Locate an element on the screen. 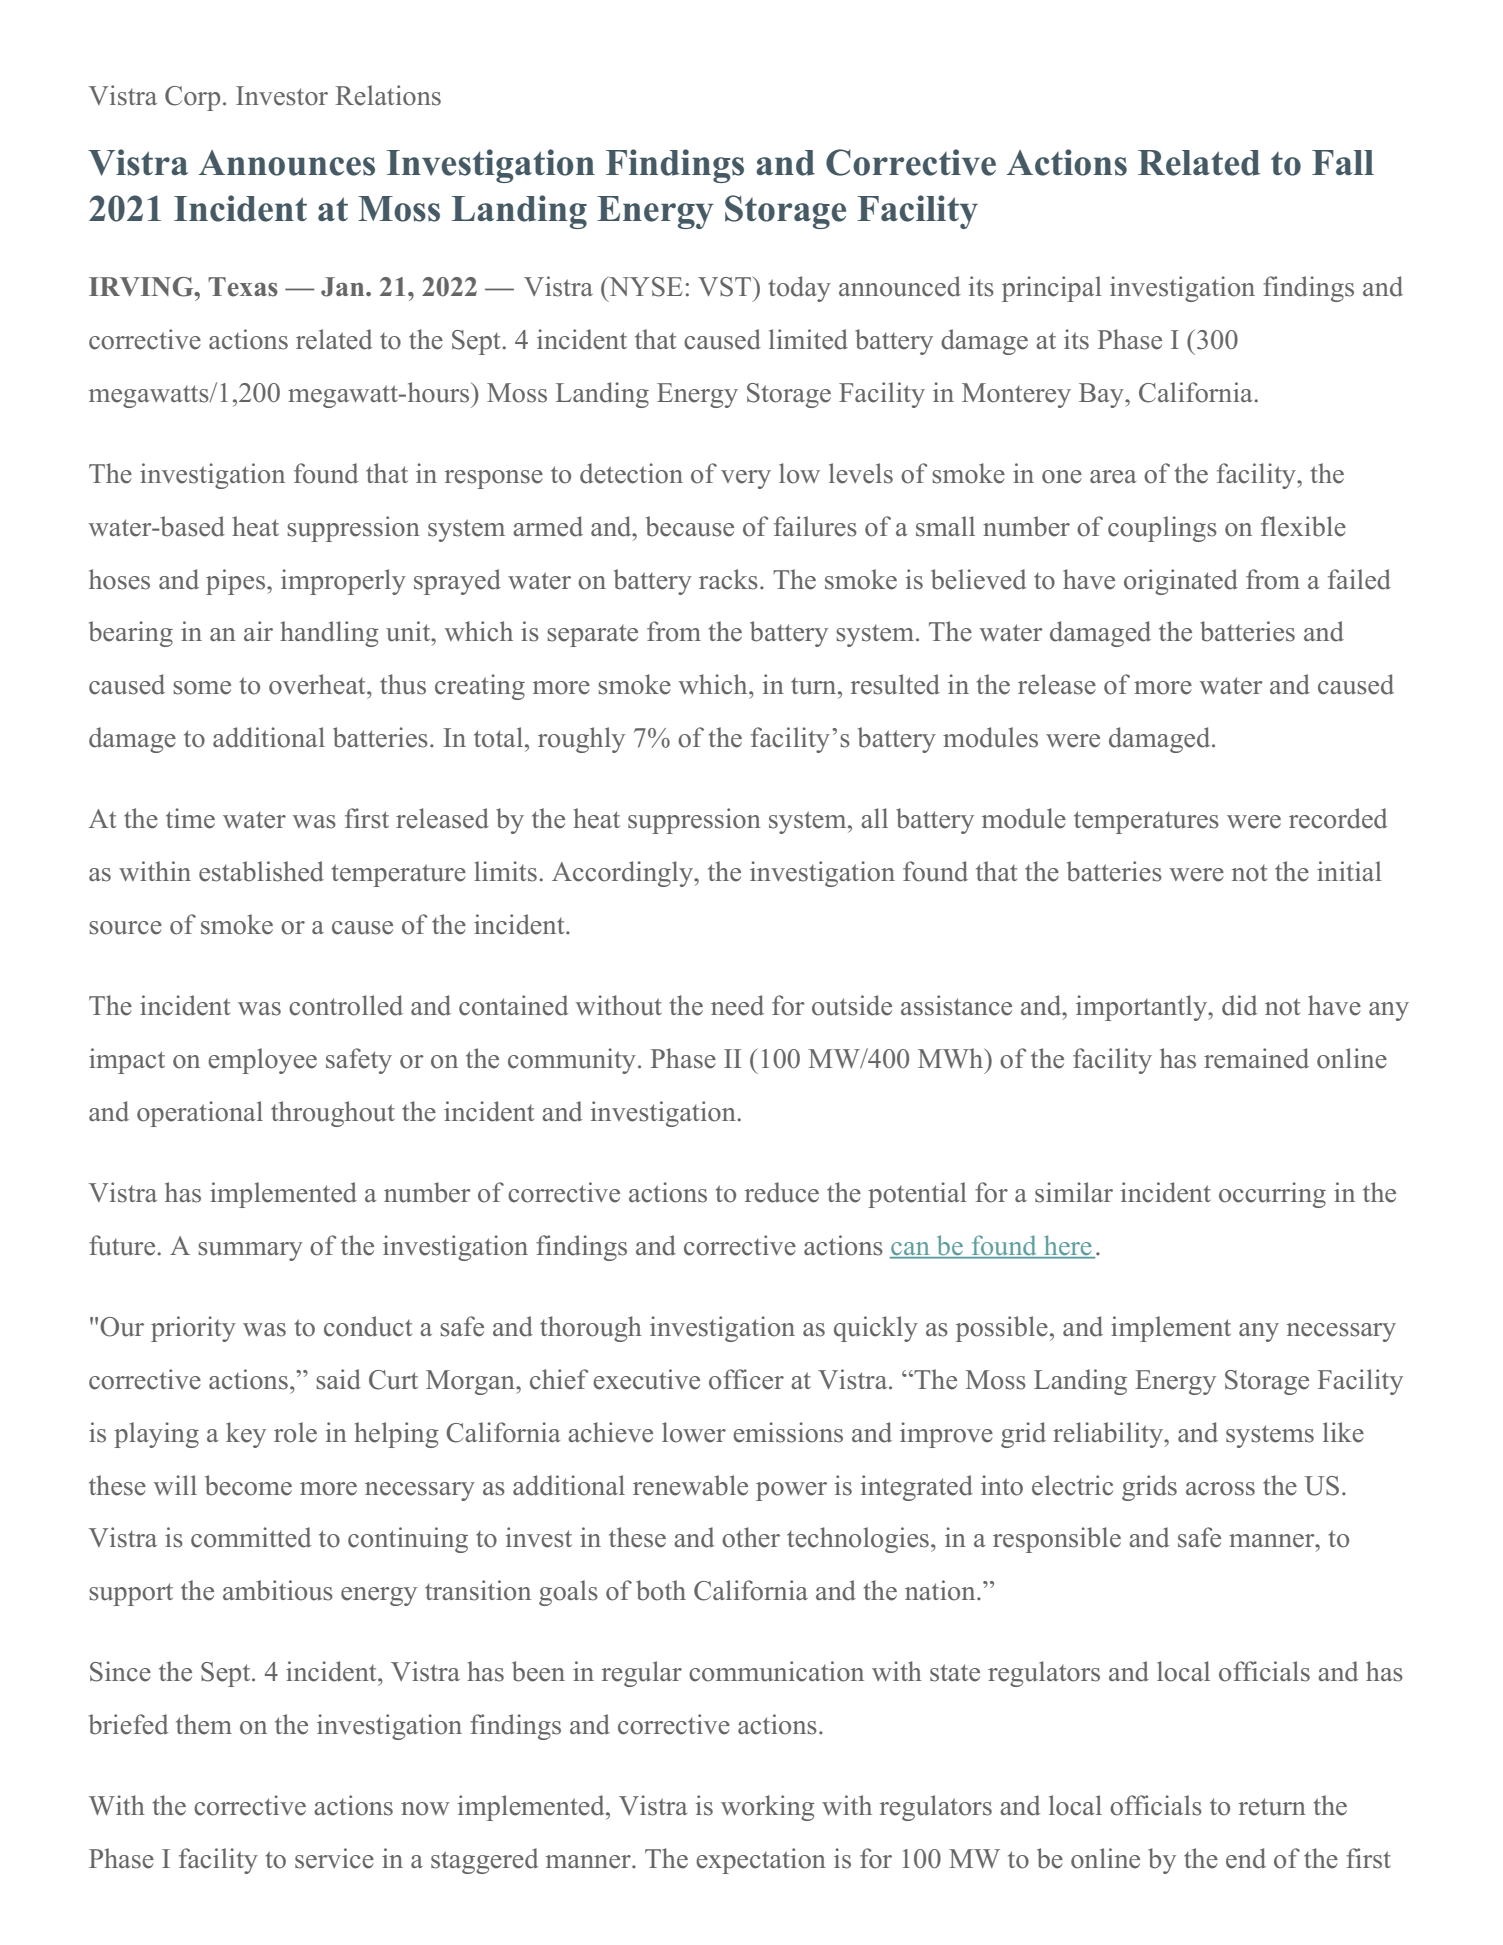 This screenshot has height=1945, width=1503. service is located at coordinates (334, 1858).
